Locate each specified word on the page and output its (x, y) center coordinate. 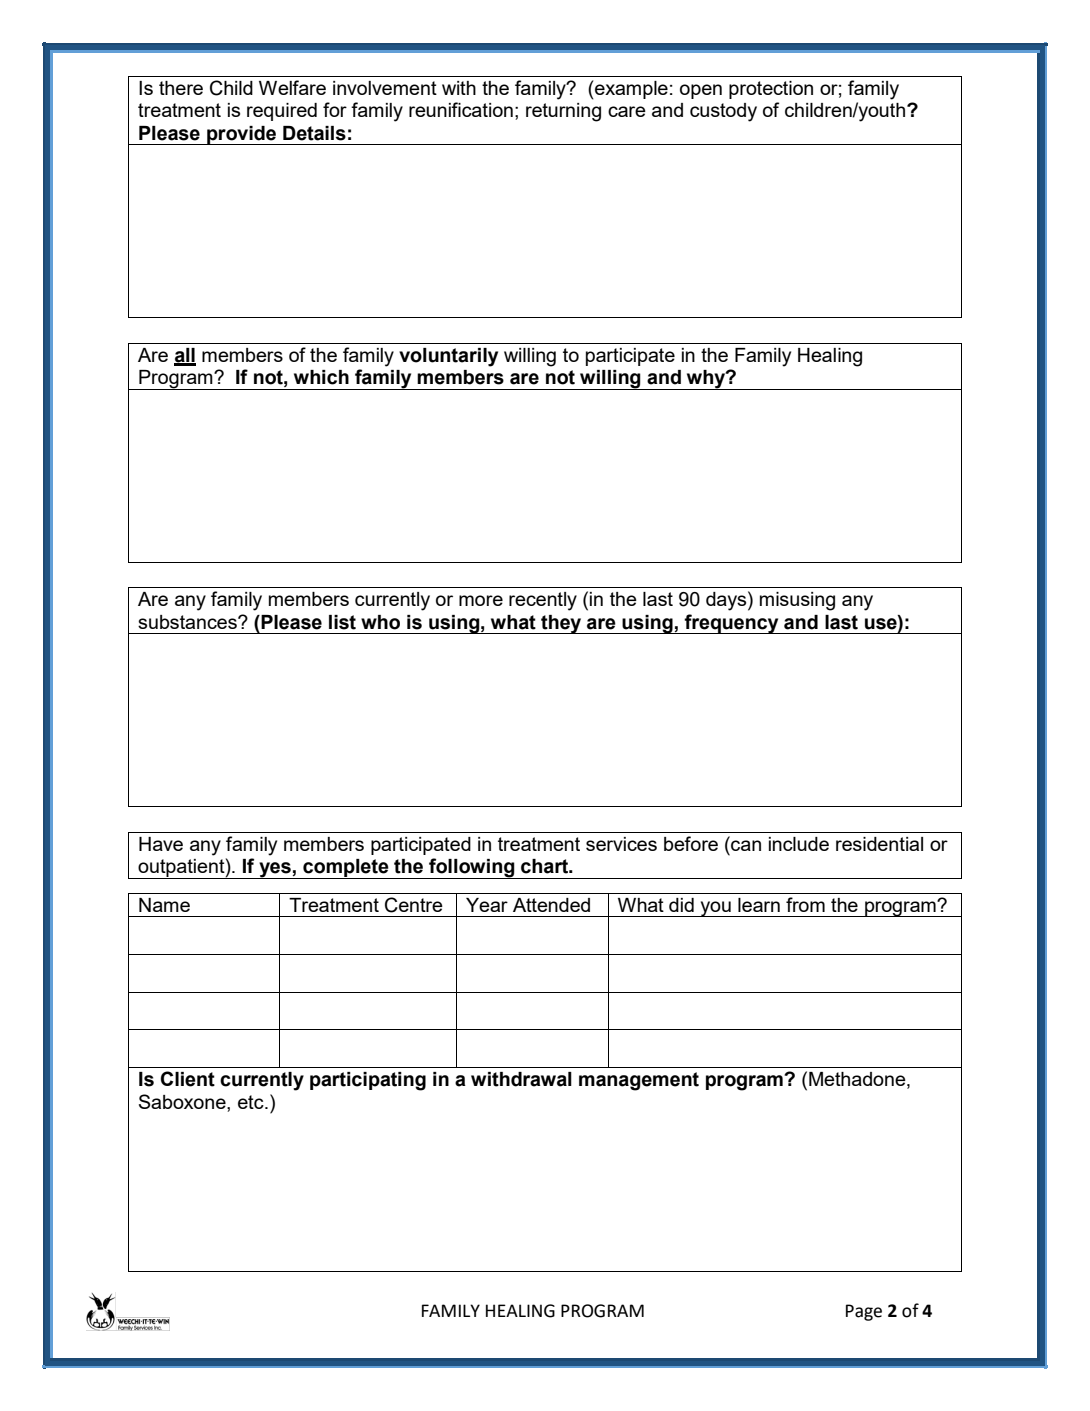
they (561, 624)
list (342, 622)
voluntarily (448, 357)
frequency (732, 624)
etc (252, 1102)
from (805, 904)
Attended (551, 905)
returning (563, 112)
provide (242, 135)
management (639, 1081)
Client (188, 1079)
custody (723, 112)
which (321, 377)
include (799, 844)
